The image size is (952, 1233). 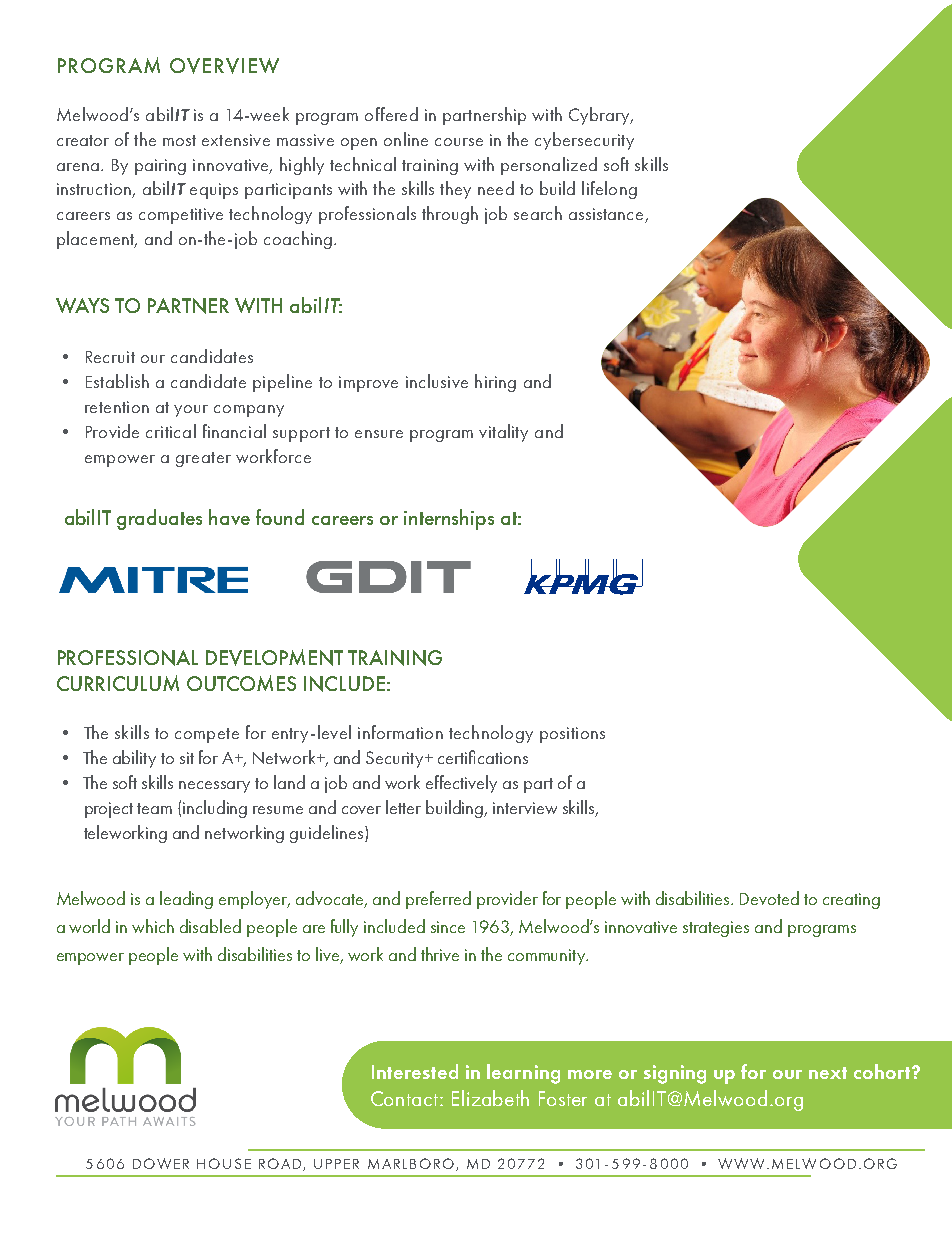 What do you see at coordinates (490, 1098) in the image?
I see `Elizabeth` at bounding box center [490, 1098].
